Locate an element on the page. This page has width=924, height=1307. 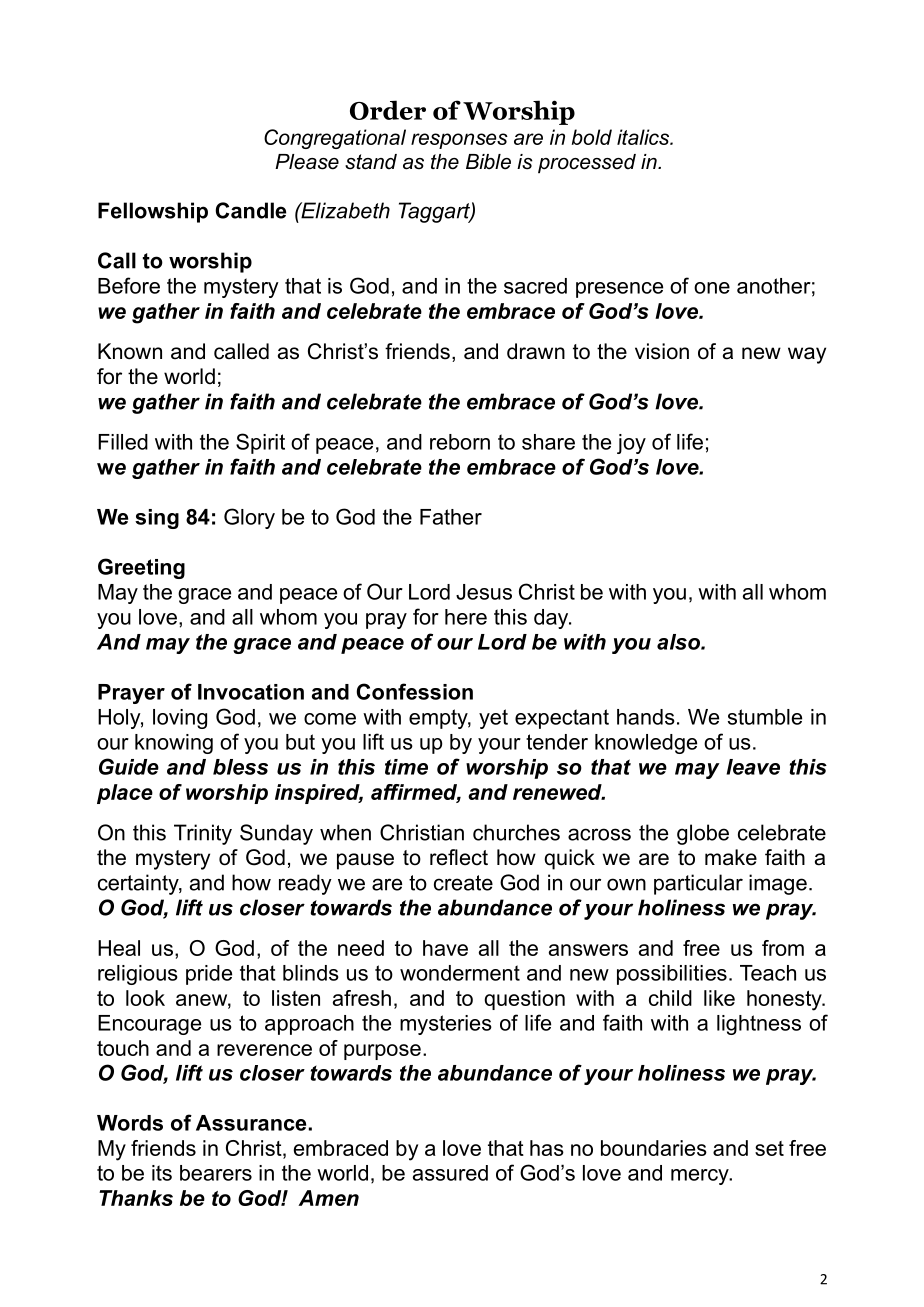
italics is located at coordinates (644, 137).
